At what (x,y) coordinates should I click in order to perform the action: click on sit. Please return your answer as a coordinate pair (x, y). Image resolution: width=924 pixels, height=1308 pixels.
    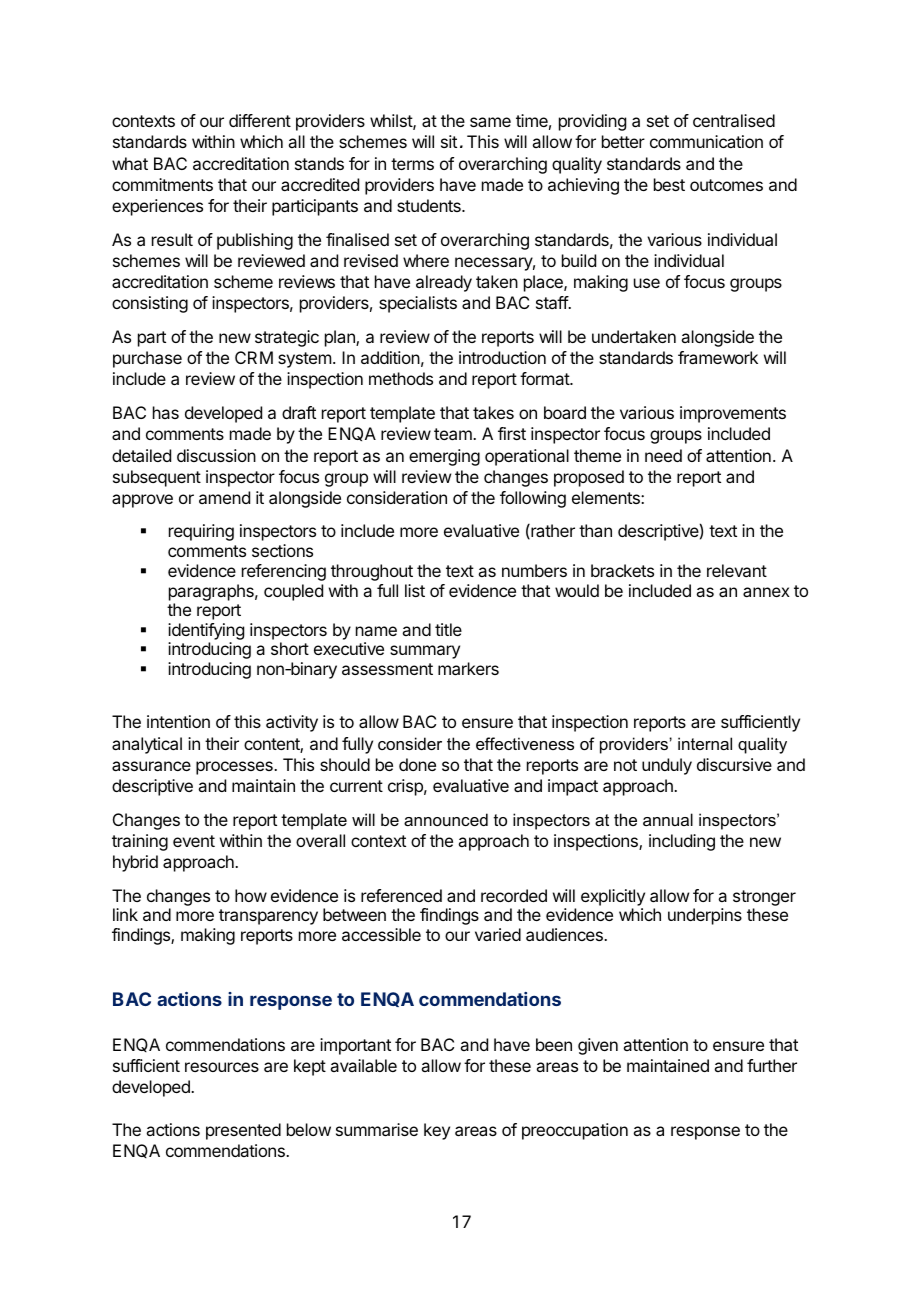
    Looking at the image, I should click on (449, 141).
